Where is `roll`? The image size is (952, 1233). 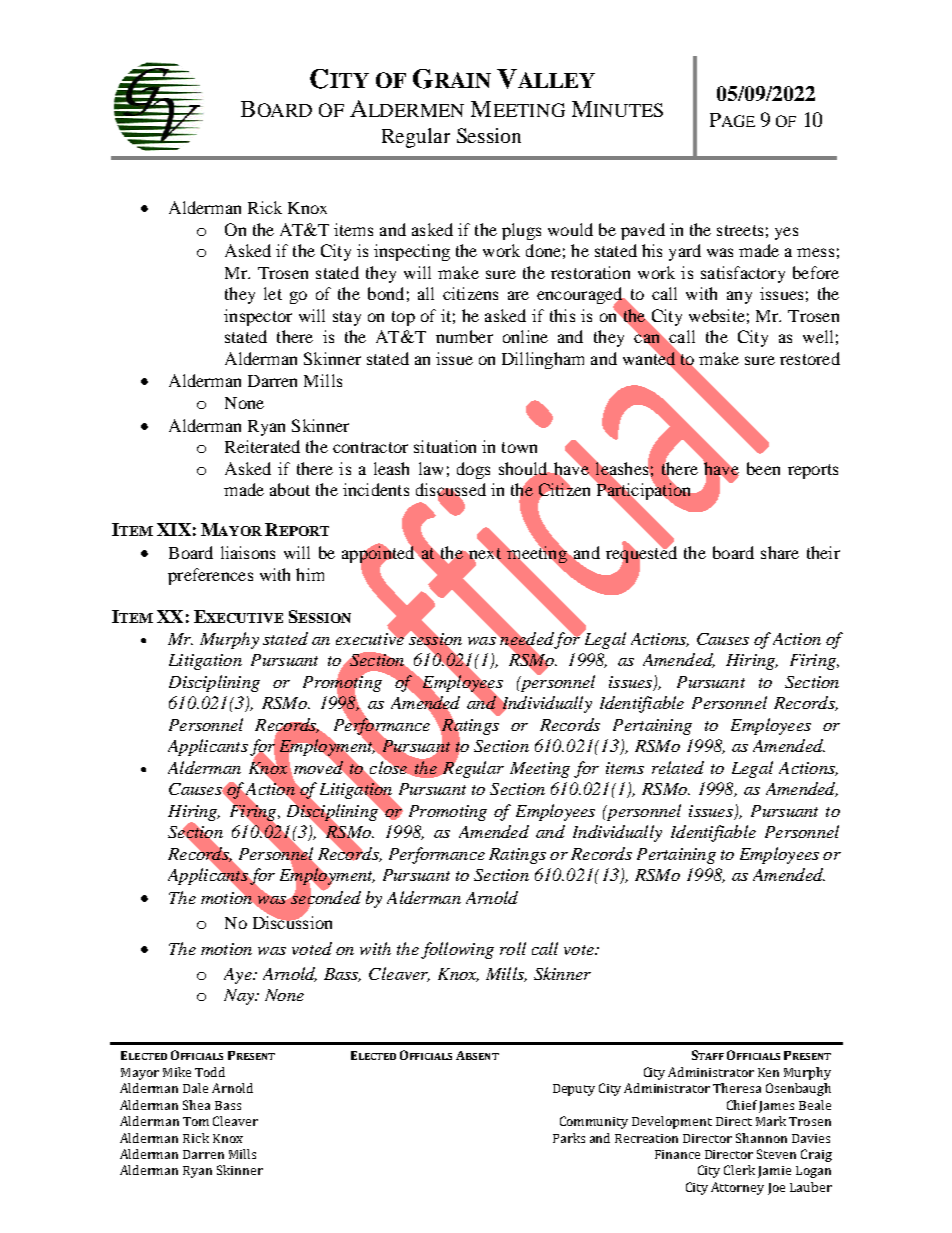 roll is located at coordinates (513, 948).
